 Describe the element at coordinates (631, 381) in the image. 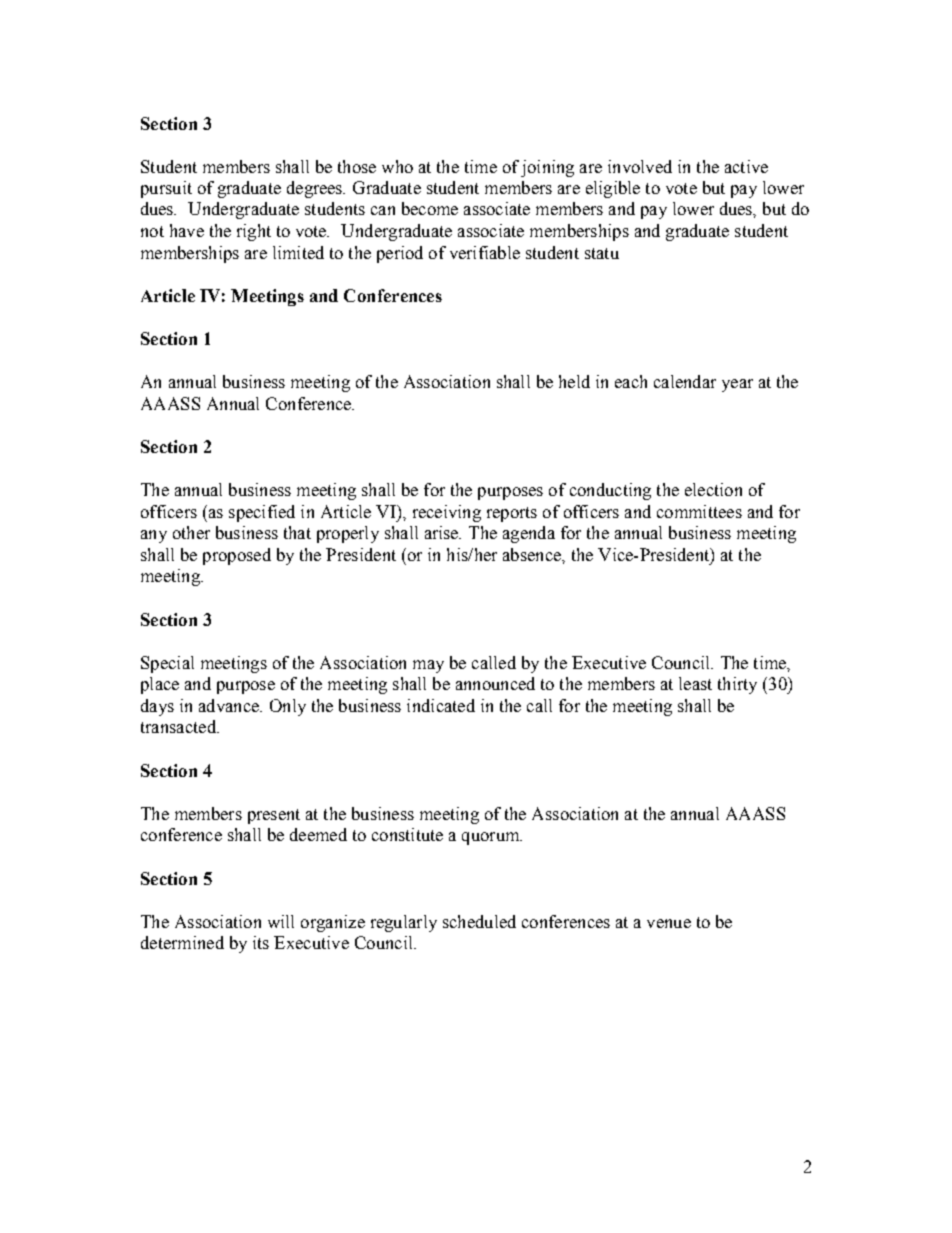

I see `each` at that location.
